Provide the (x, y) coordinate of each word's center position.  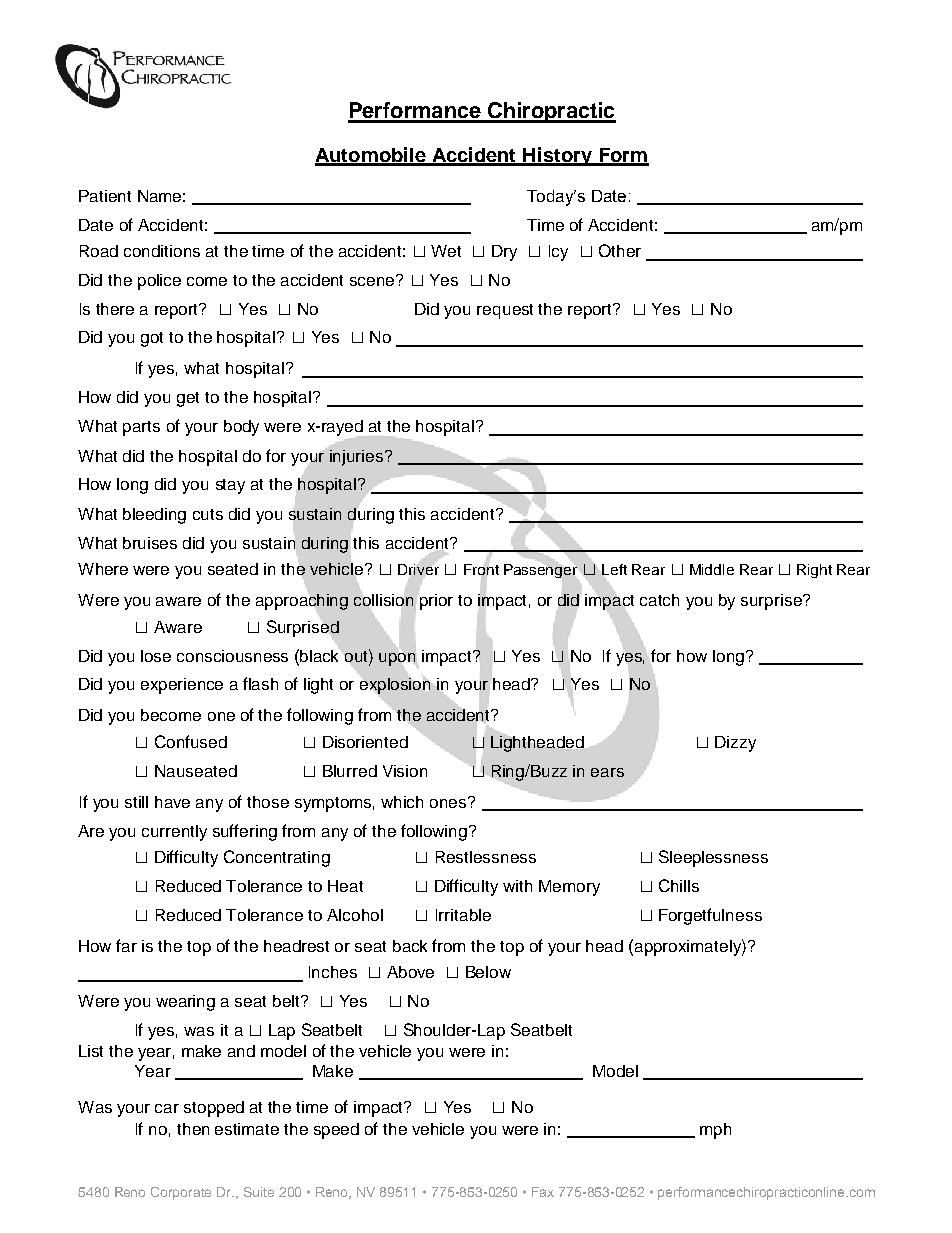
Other (620, 250)
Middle (712, 569)
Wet (446, 251)
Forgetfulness (710, 916)
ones (449, 802)
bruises (150, 543)
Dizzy (735, 744)
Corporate (181, 1193)
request (505, 311)
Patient (105, 196)
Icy (558, 253)
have (172, 802)
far (126, 945)
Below (488, 972)
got (152, 339)
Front (481, 571)
